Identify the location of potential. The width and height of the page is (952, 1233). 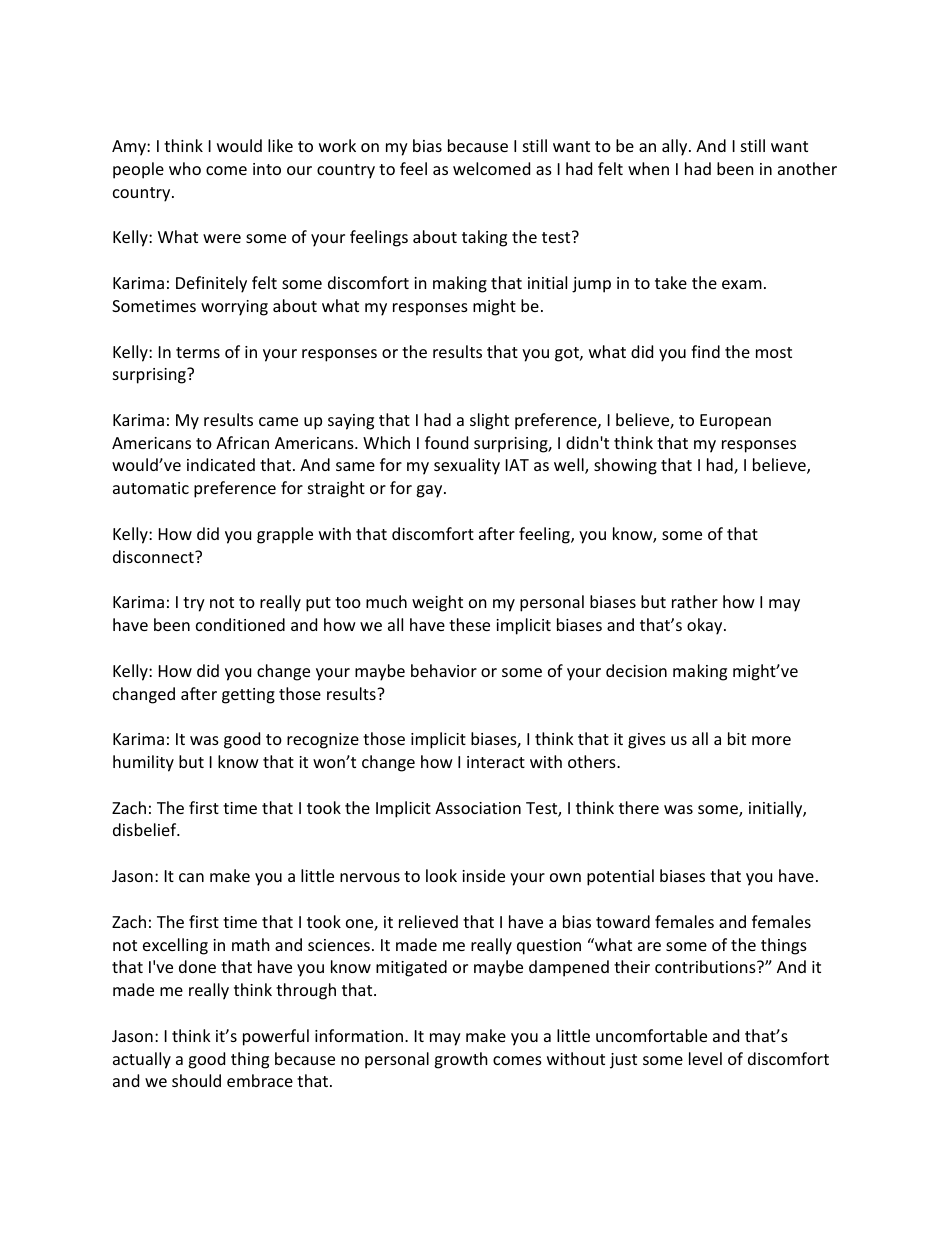
(620, 877).
